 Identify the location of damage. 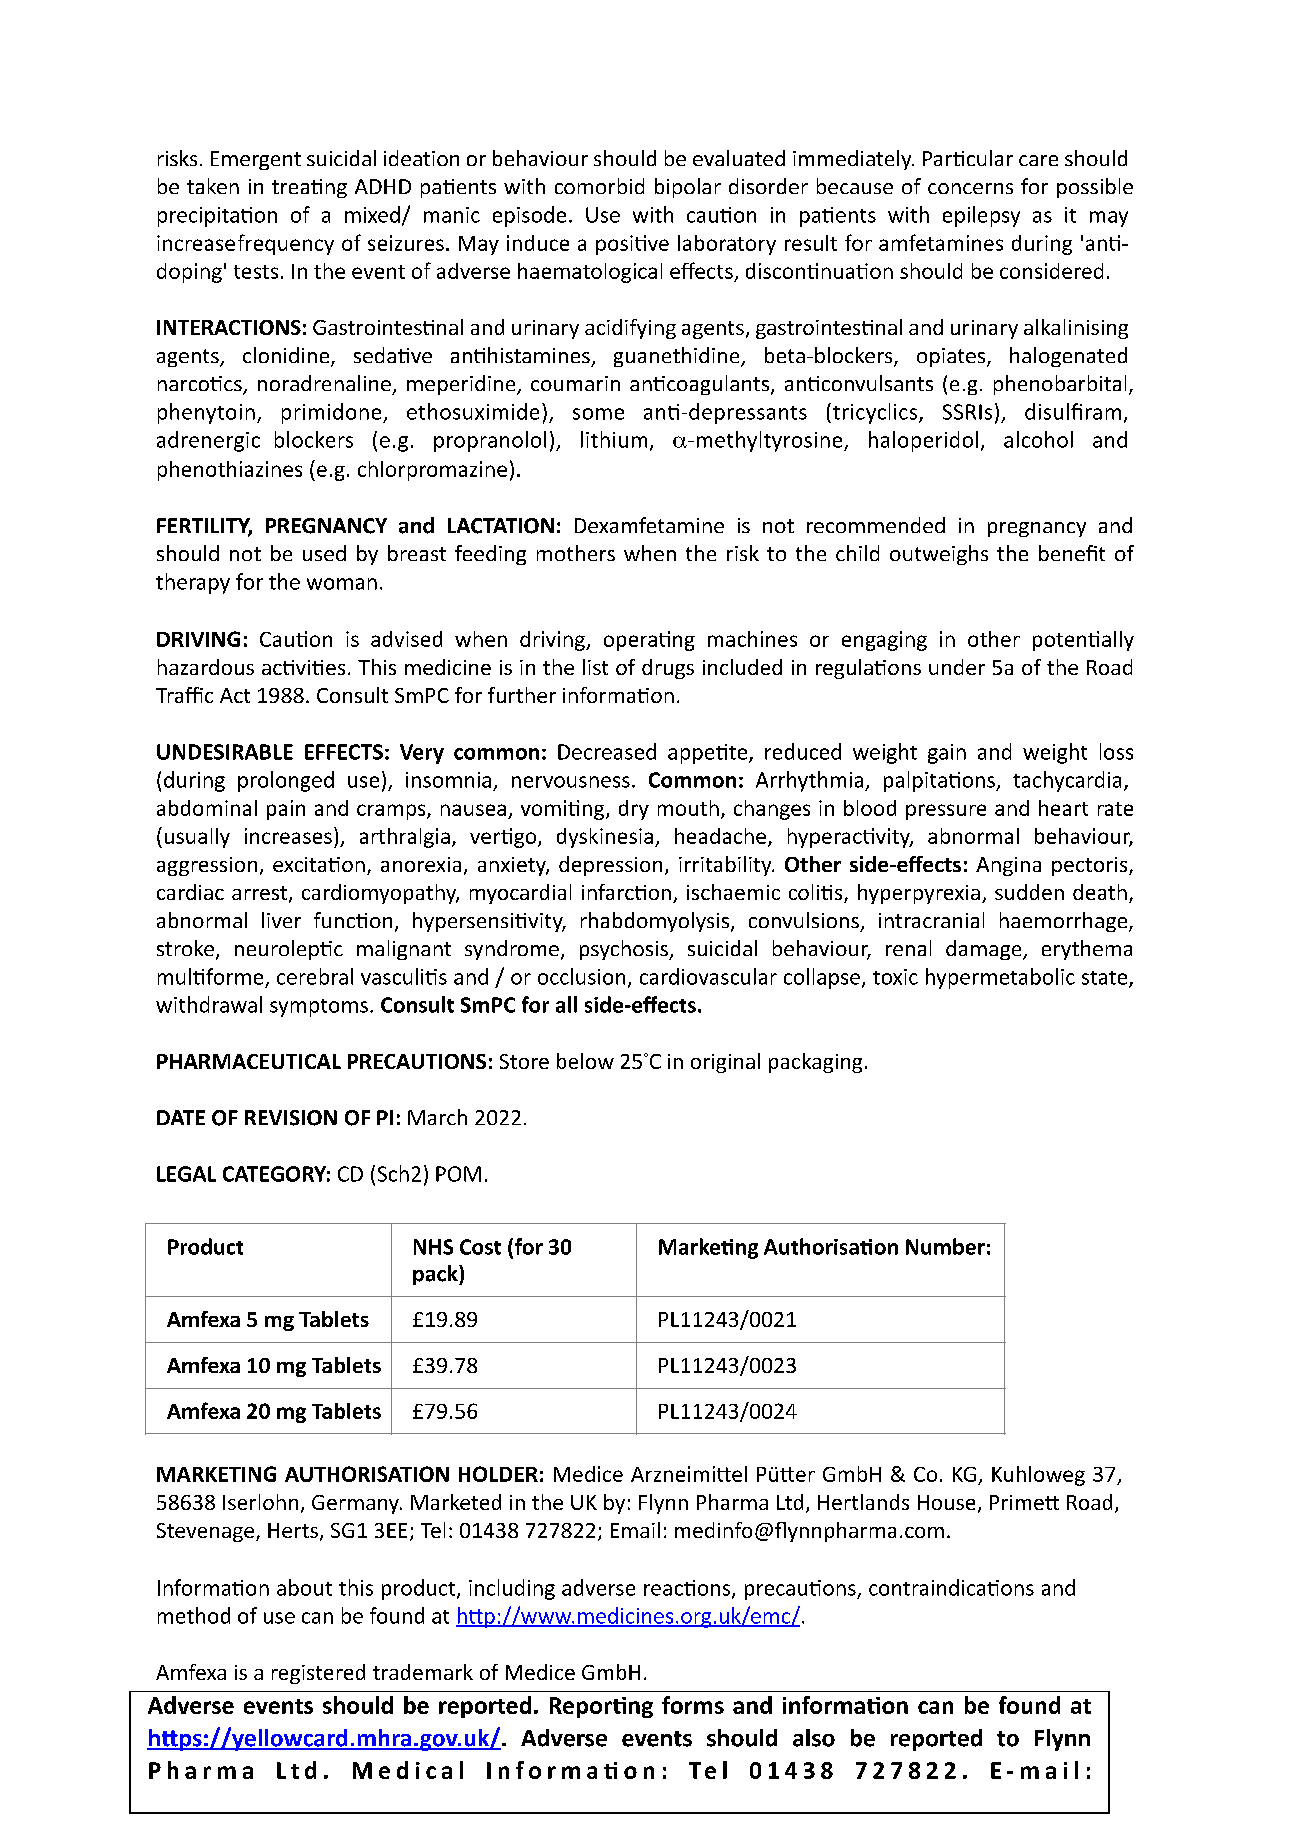
(985, 950).
